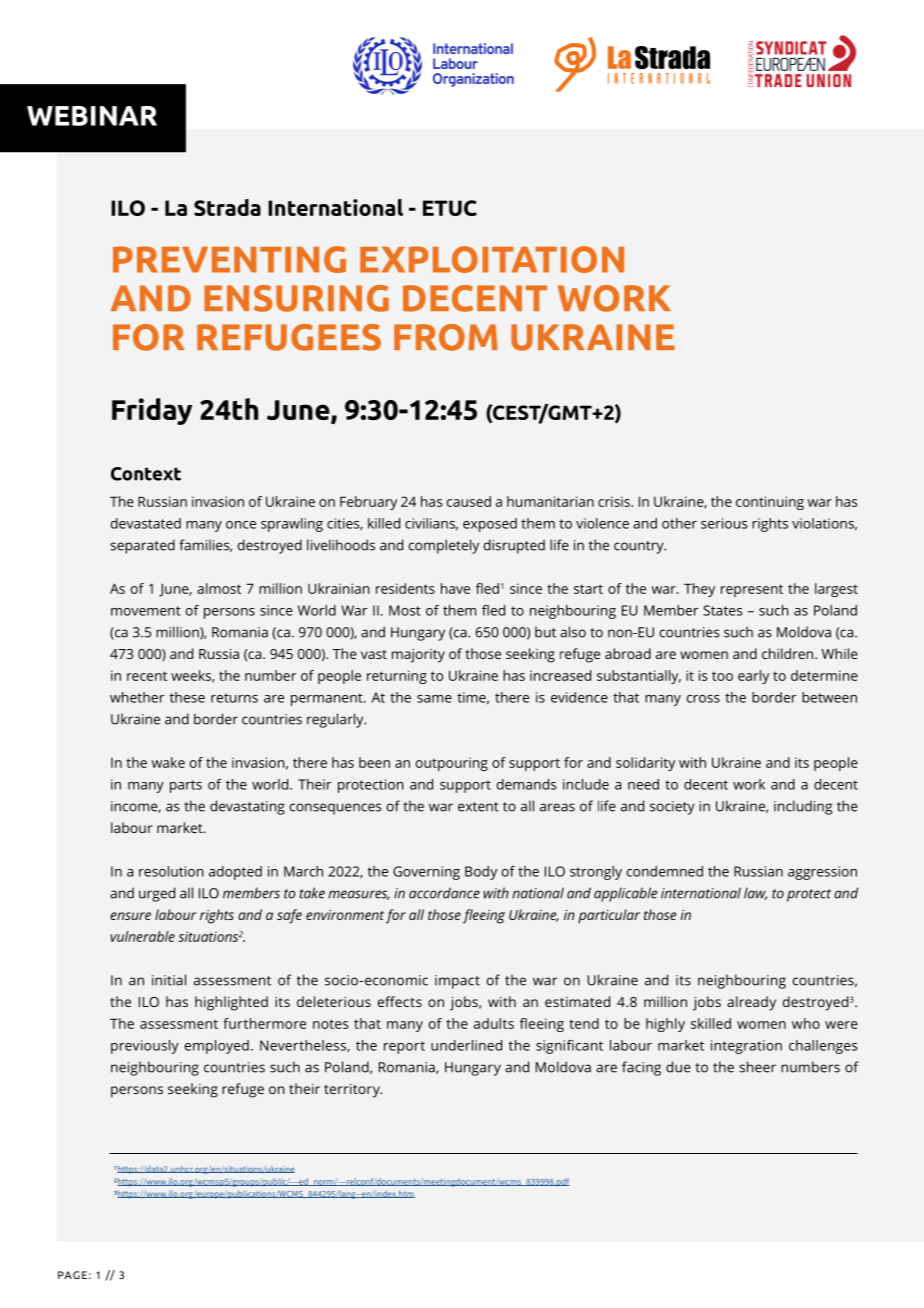 The image size is (924, 1308). What do you see at coordinates (241, 525) in the page?
I see `once` at bounding box center [241, 525].
